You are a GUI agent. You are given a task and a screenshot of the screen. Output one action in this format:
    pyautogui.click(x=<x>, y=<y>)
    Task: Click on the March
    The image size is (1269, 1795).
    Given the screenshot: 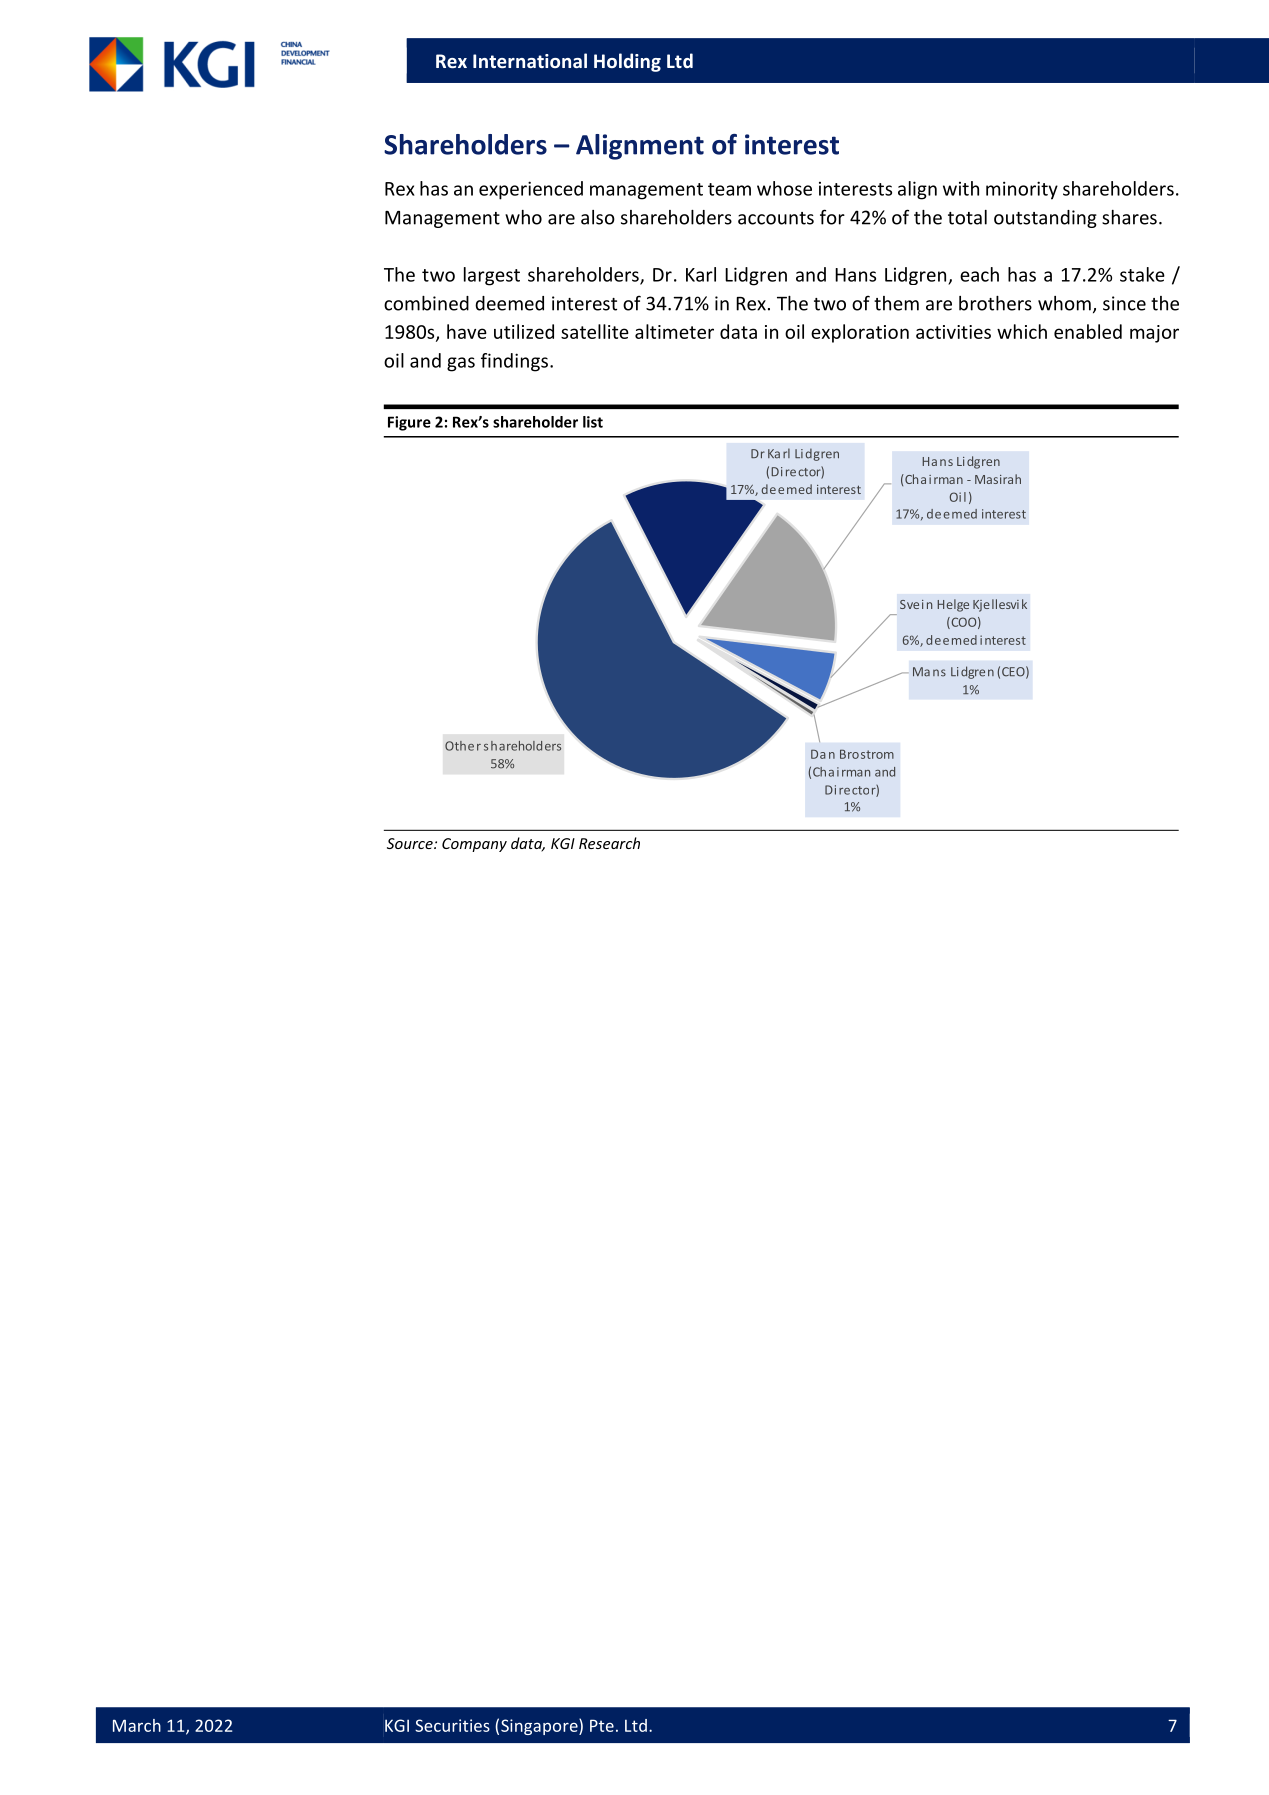 What is the action you would take?
    pyautogui.click(x=137, y=1725)
